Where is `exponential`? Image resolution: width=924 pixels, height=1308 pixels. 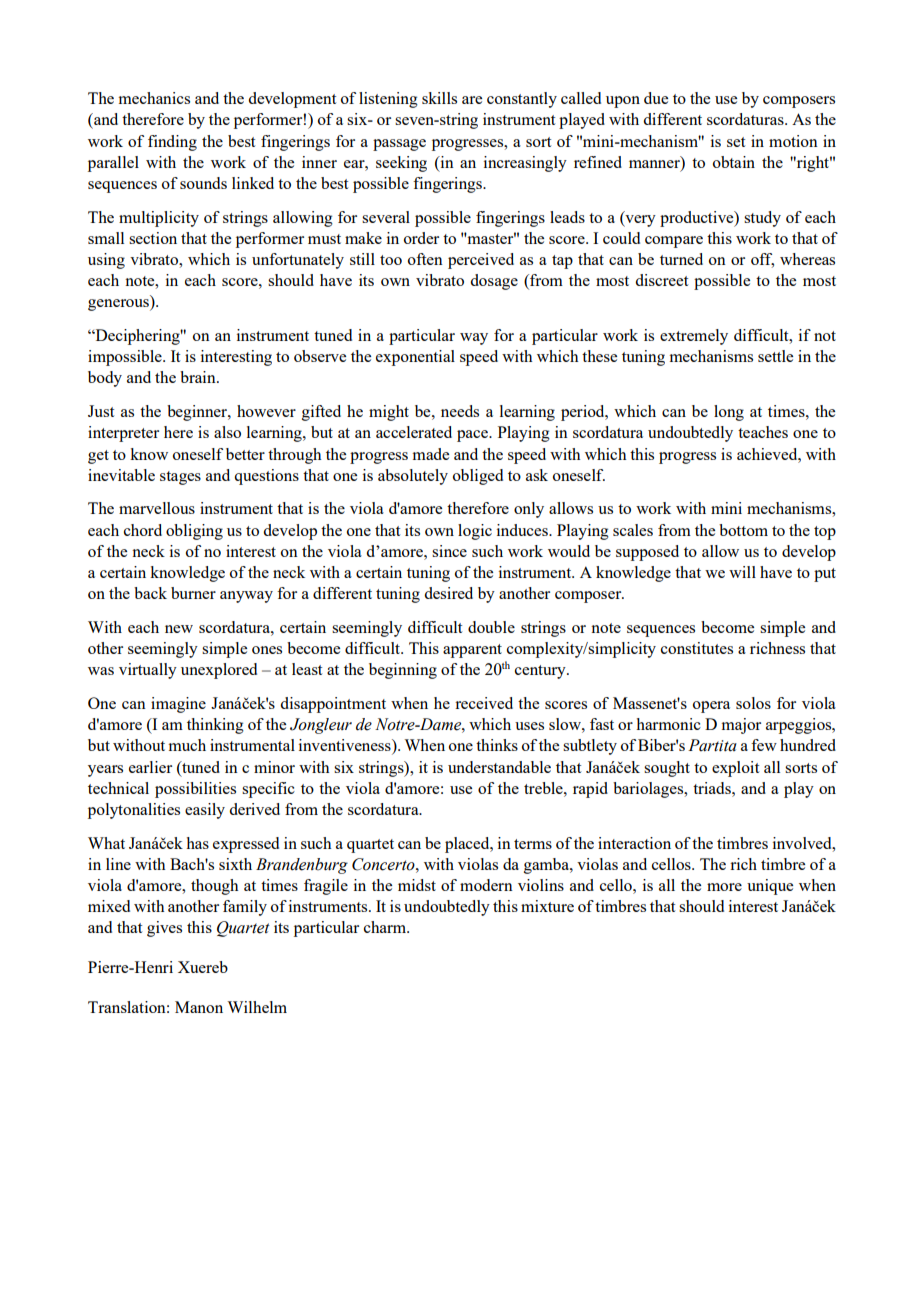
exponential is located at coordinates (415, 358).
